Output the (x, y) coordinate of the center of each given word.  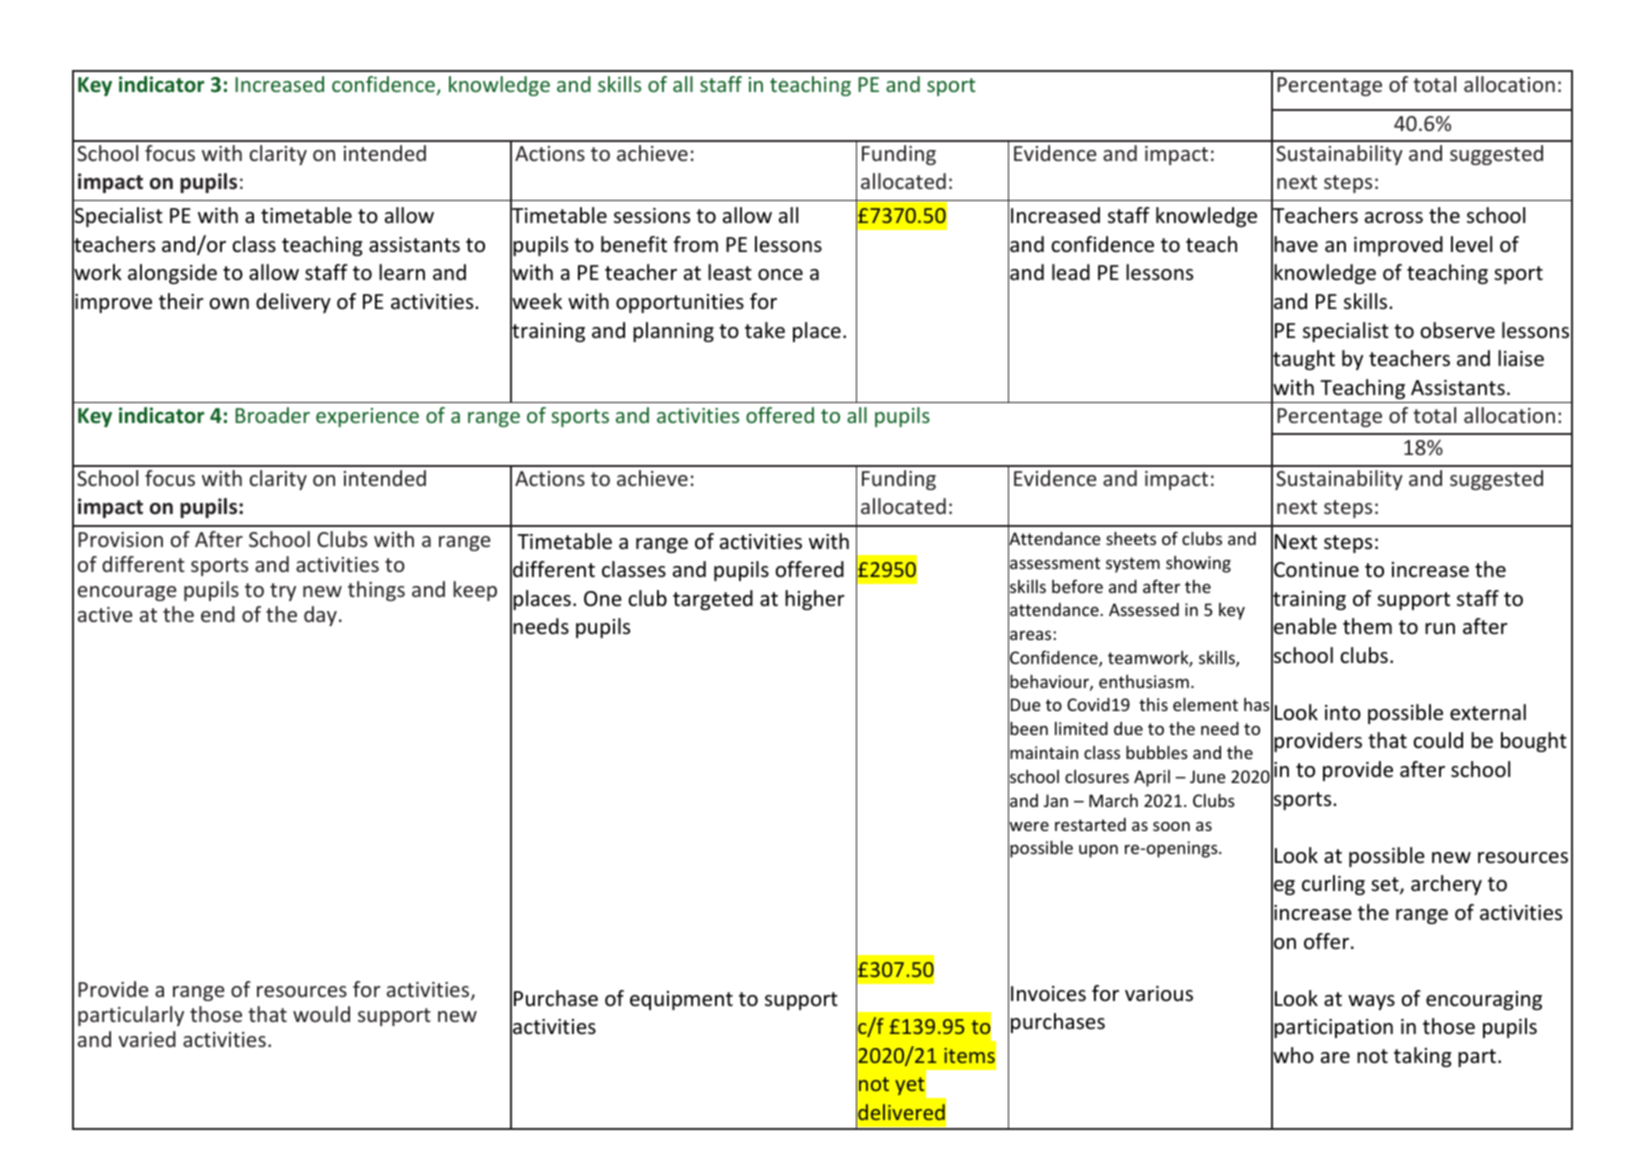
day (320, 616)
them (1367, 626)
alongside (172, 274)
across (1394, 218)
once (780, 275)
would (321, 1014)
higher (815, 600)
